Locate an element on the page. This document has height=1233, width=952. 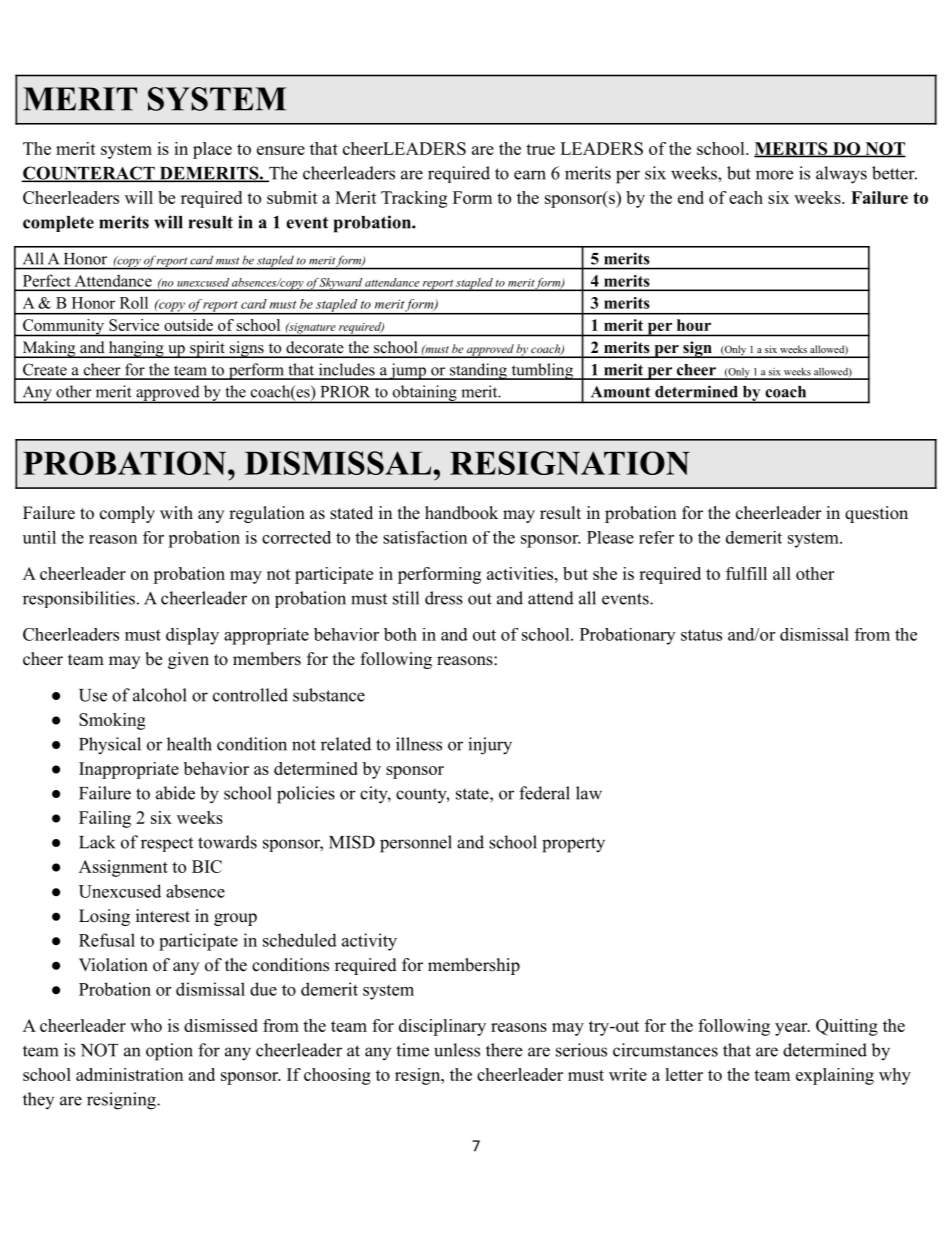
property is located at coordinates (573, 845).
